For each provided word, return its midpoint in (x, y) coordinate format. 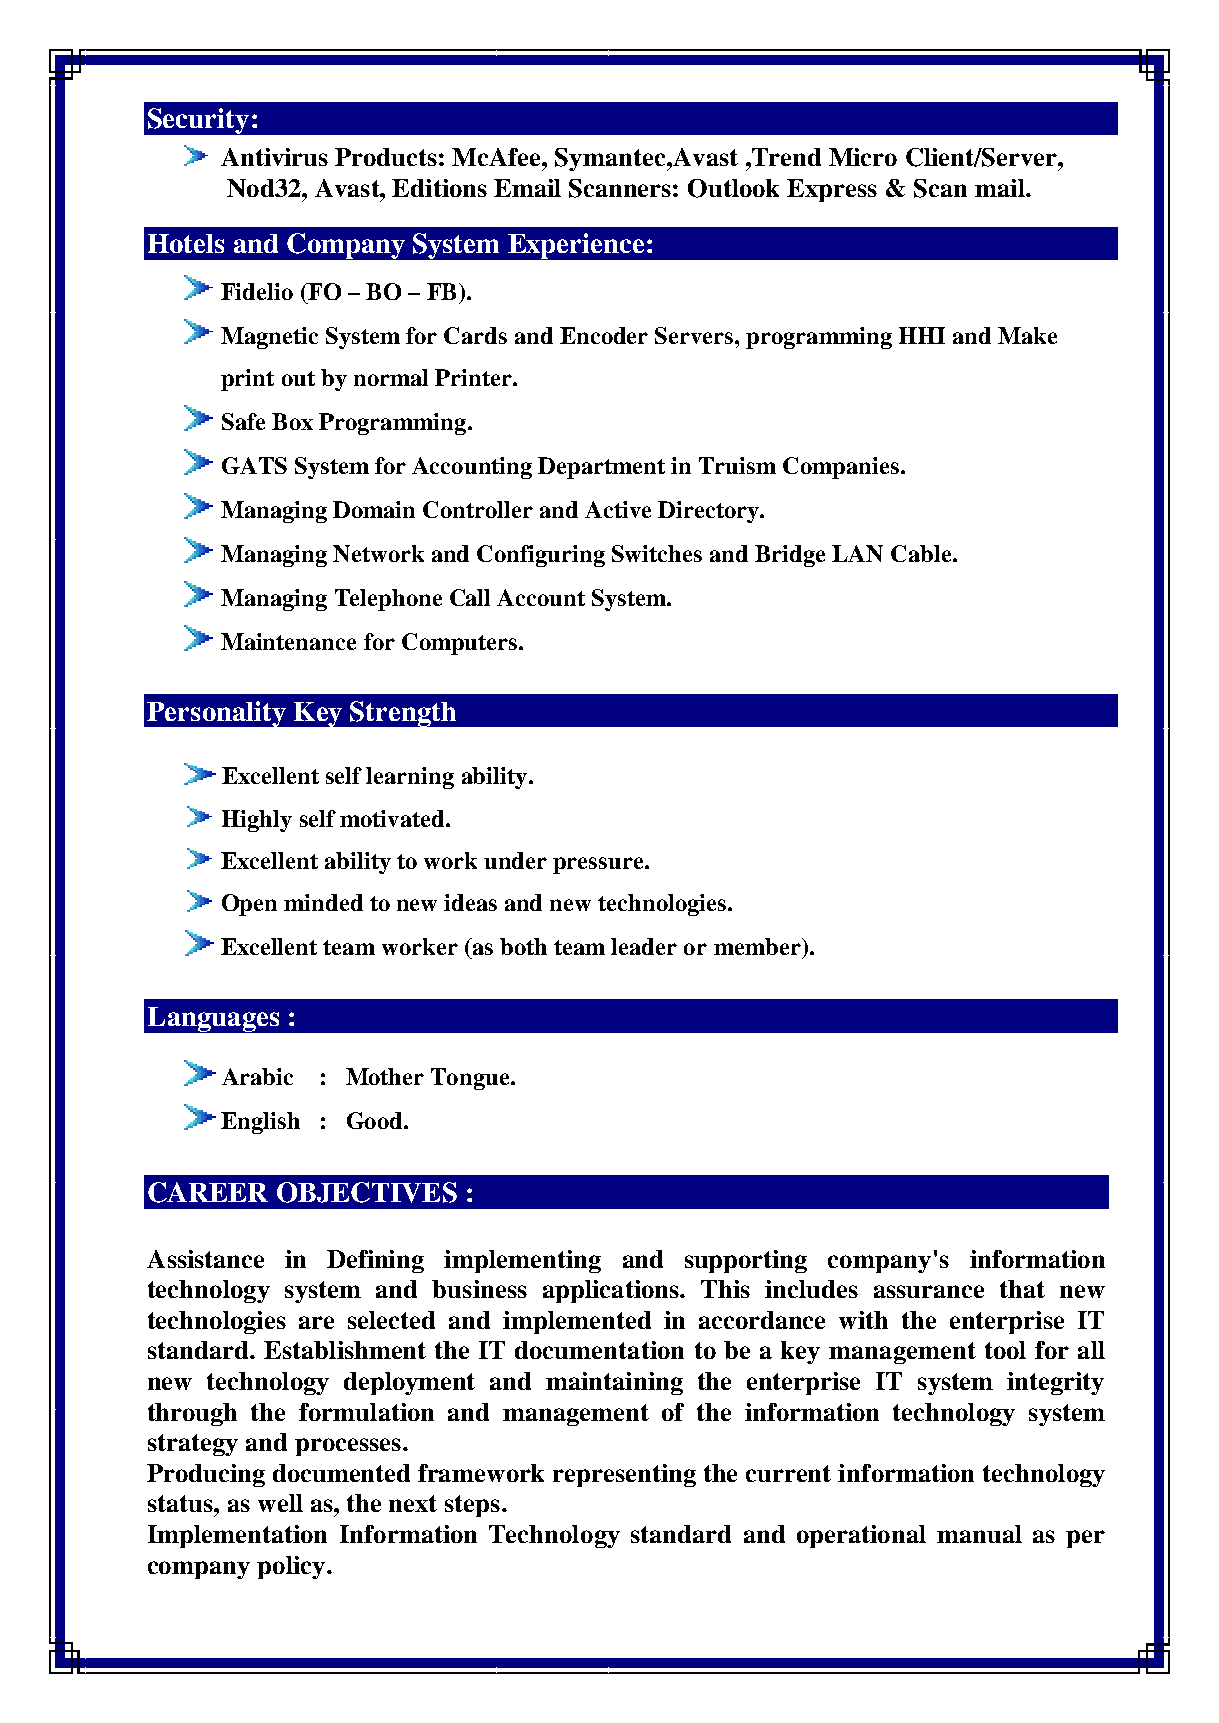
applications (612, 1291)
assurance (929, 1291)
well (280, 1503)
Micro (863, 157)
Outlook (733, 188)
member (758, 946)
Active (618, 509)
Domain (374, 509)
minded (323, 902)
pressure (599, 865)
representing (624, 1475)
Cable (922, 553)
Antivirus (274, 157)
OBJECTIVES (367, 1192)
